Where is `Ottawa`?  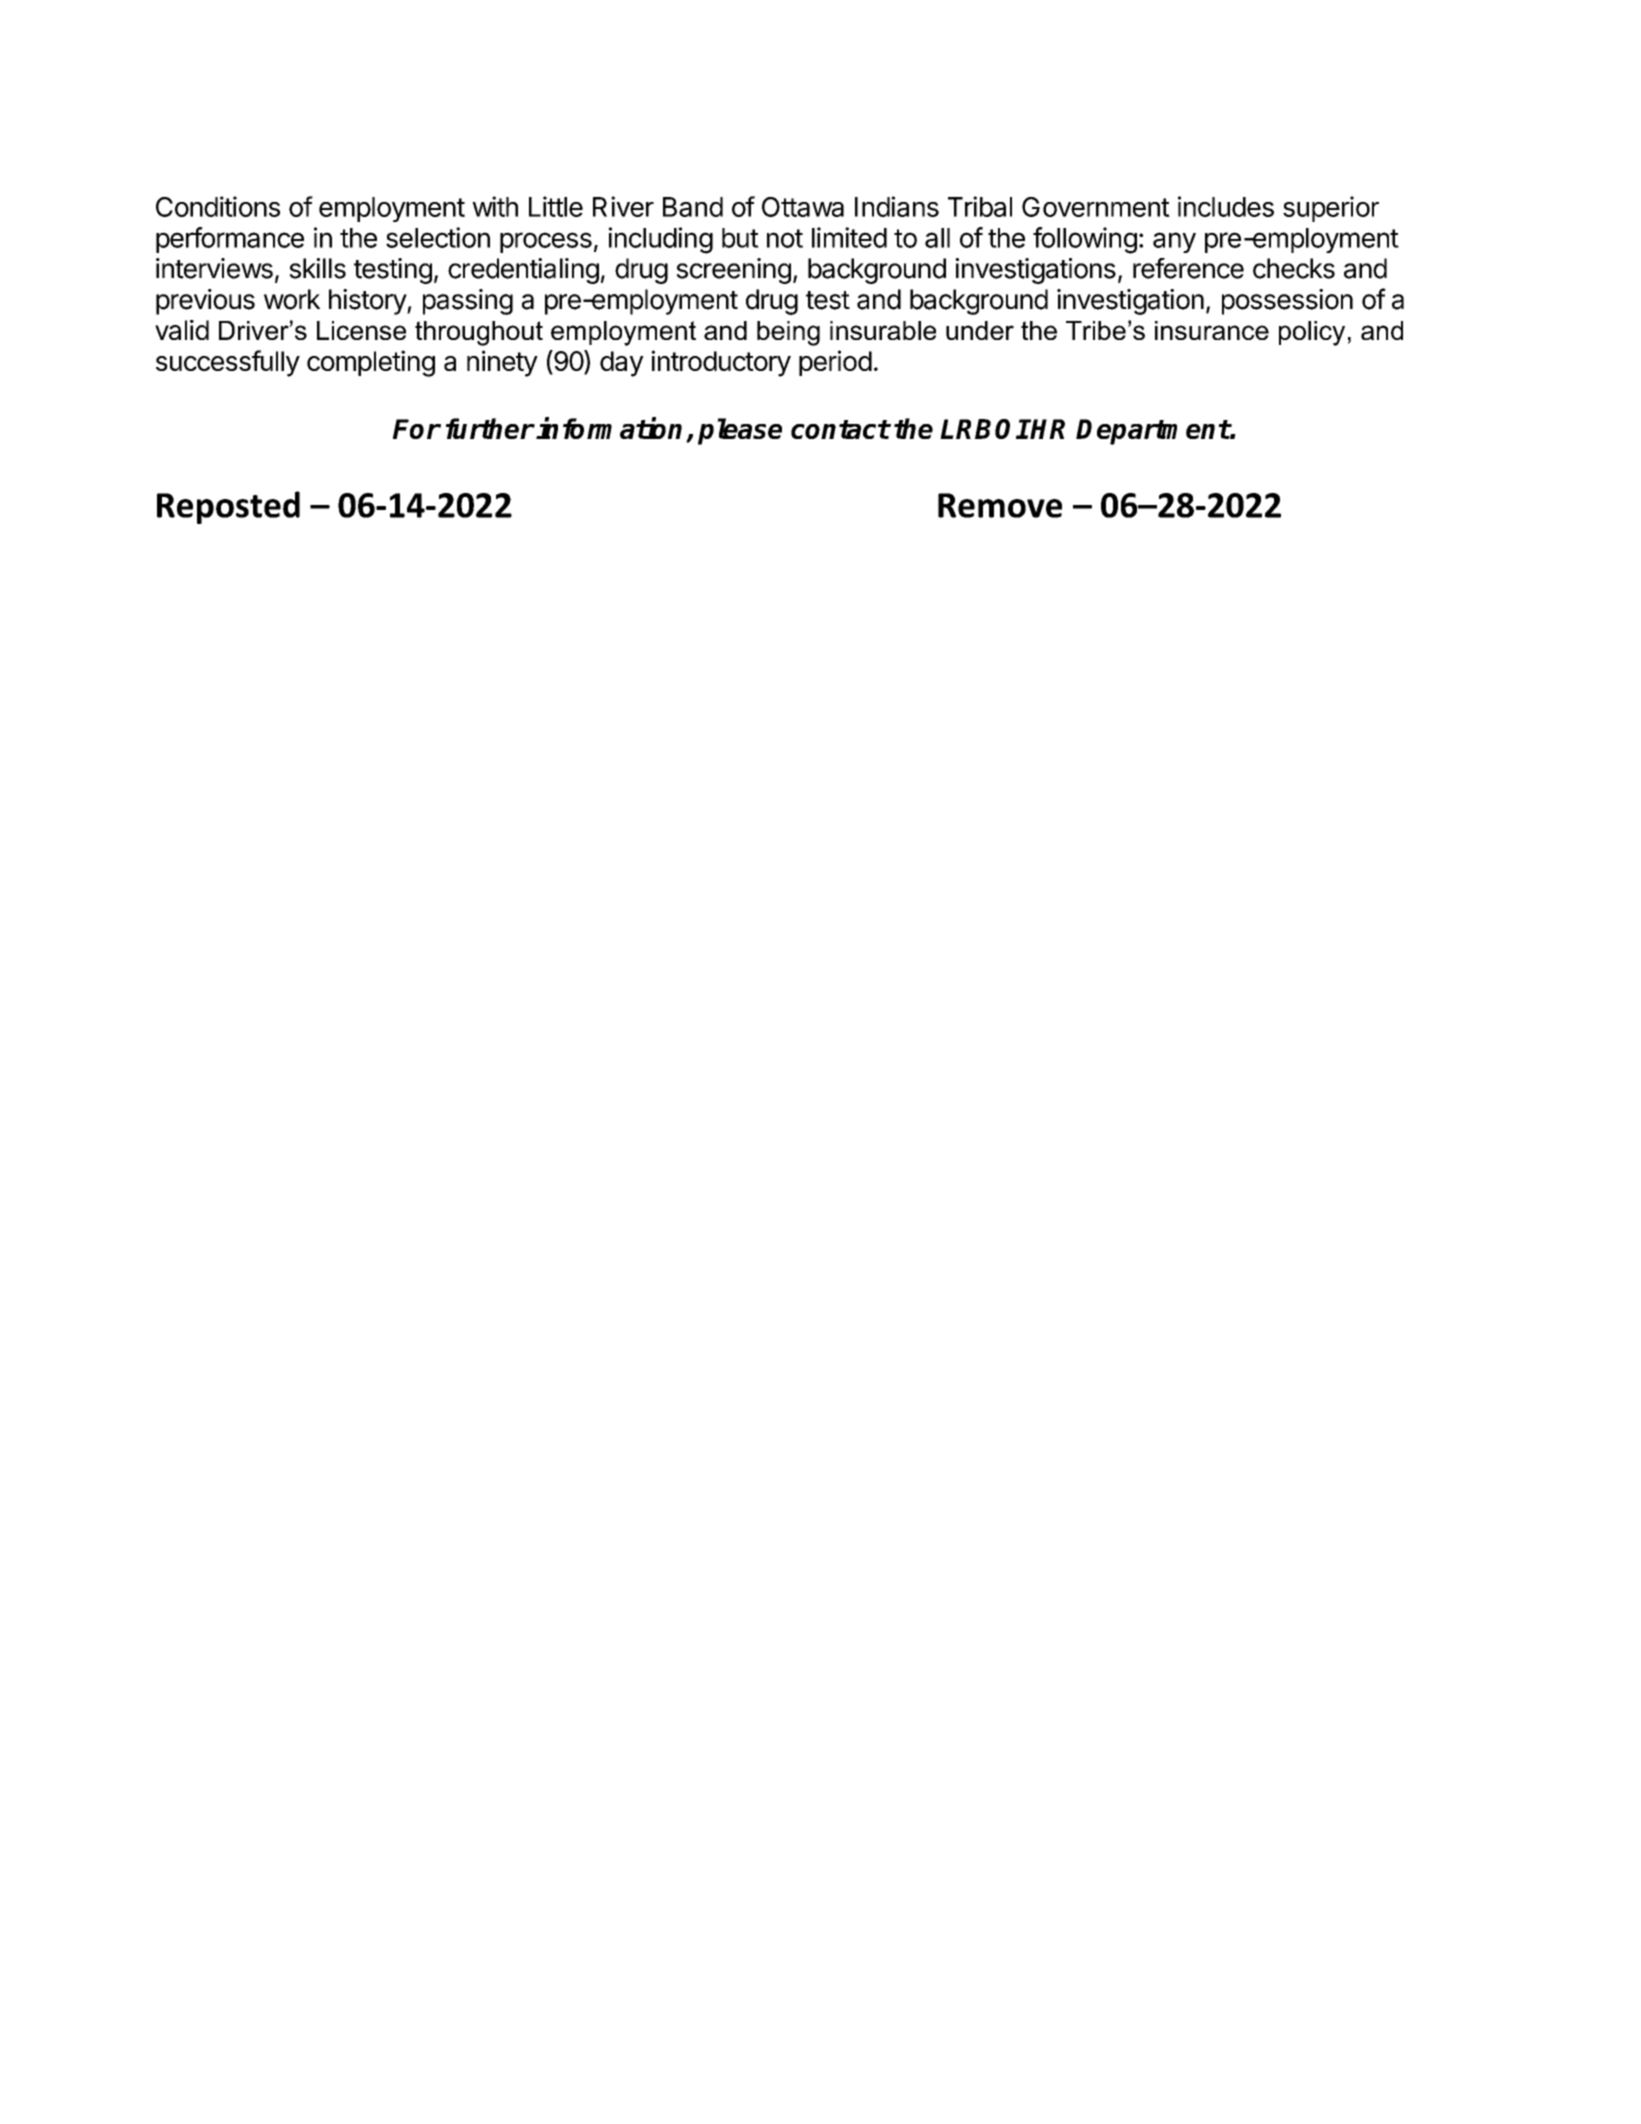 Ottawa is located at coordinates (803, 207).
